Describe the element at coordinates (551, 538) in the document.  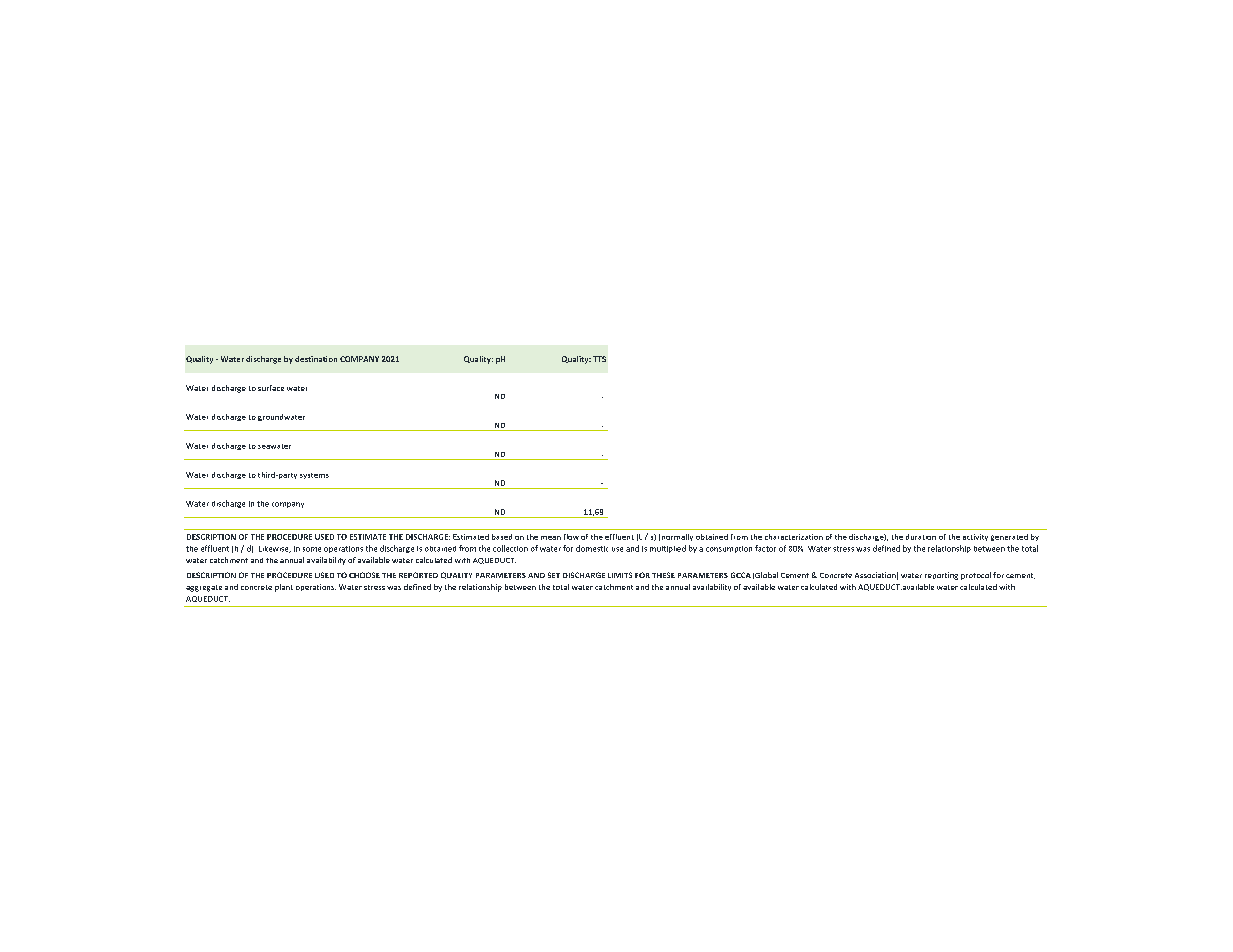
I see `mean` at that location.
